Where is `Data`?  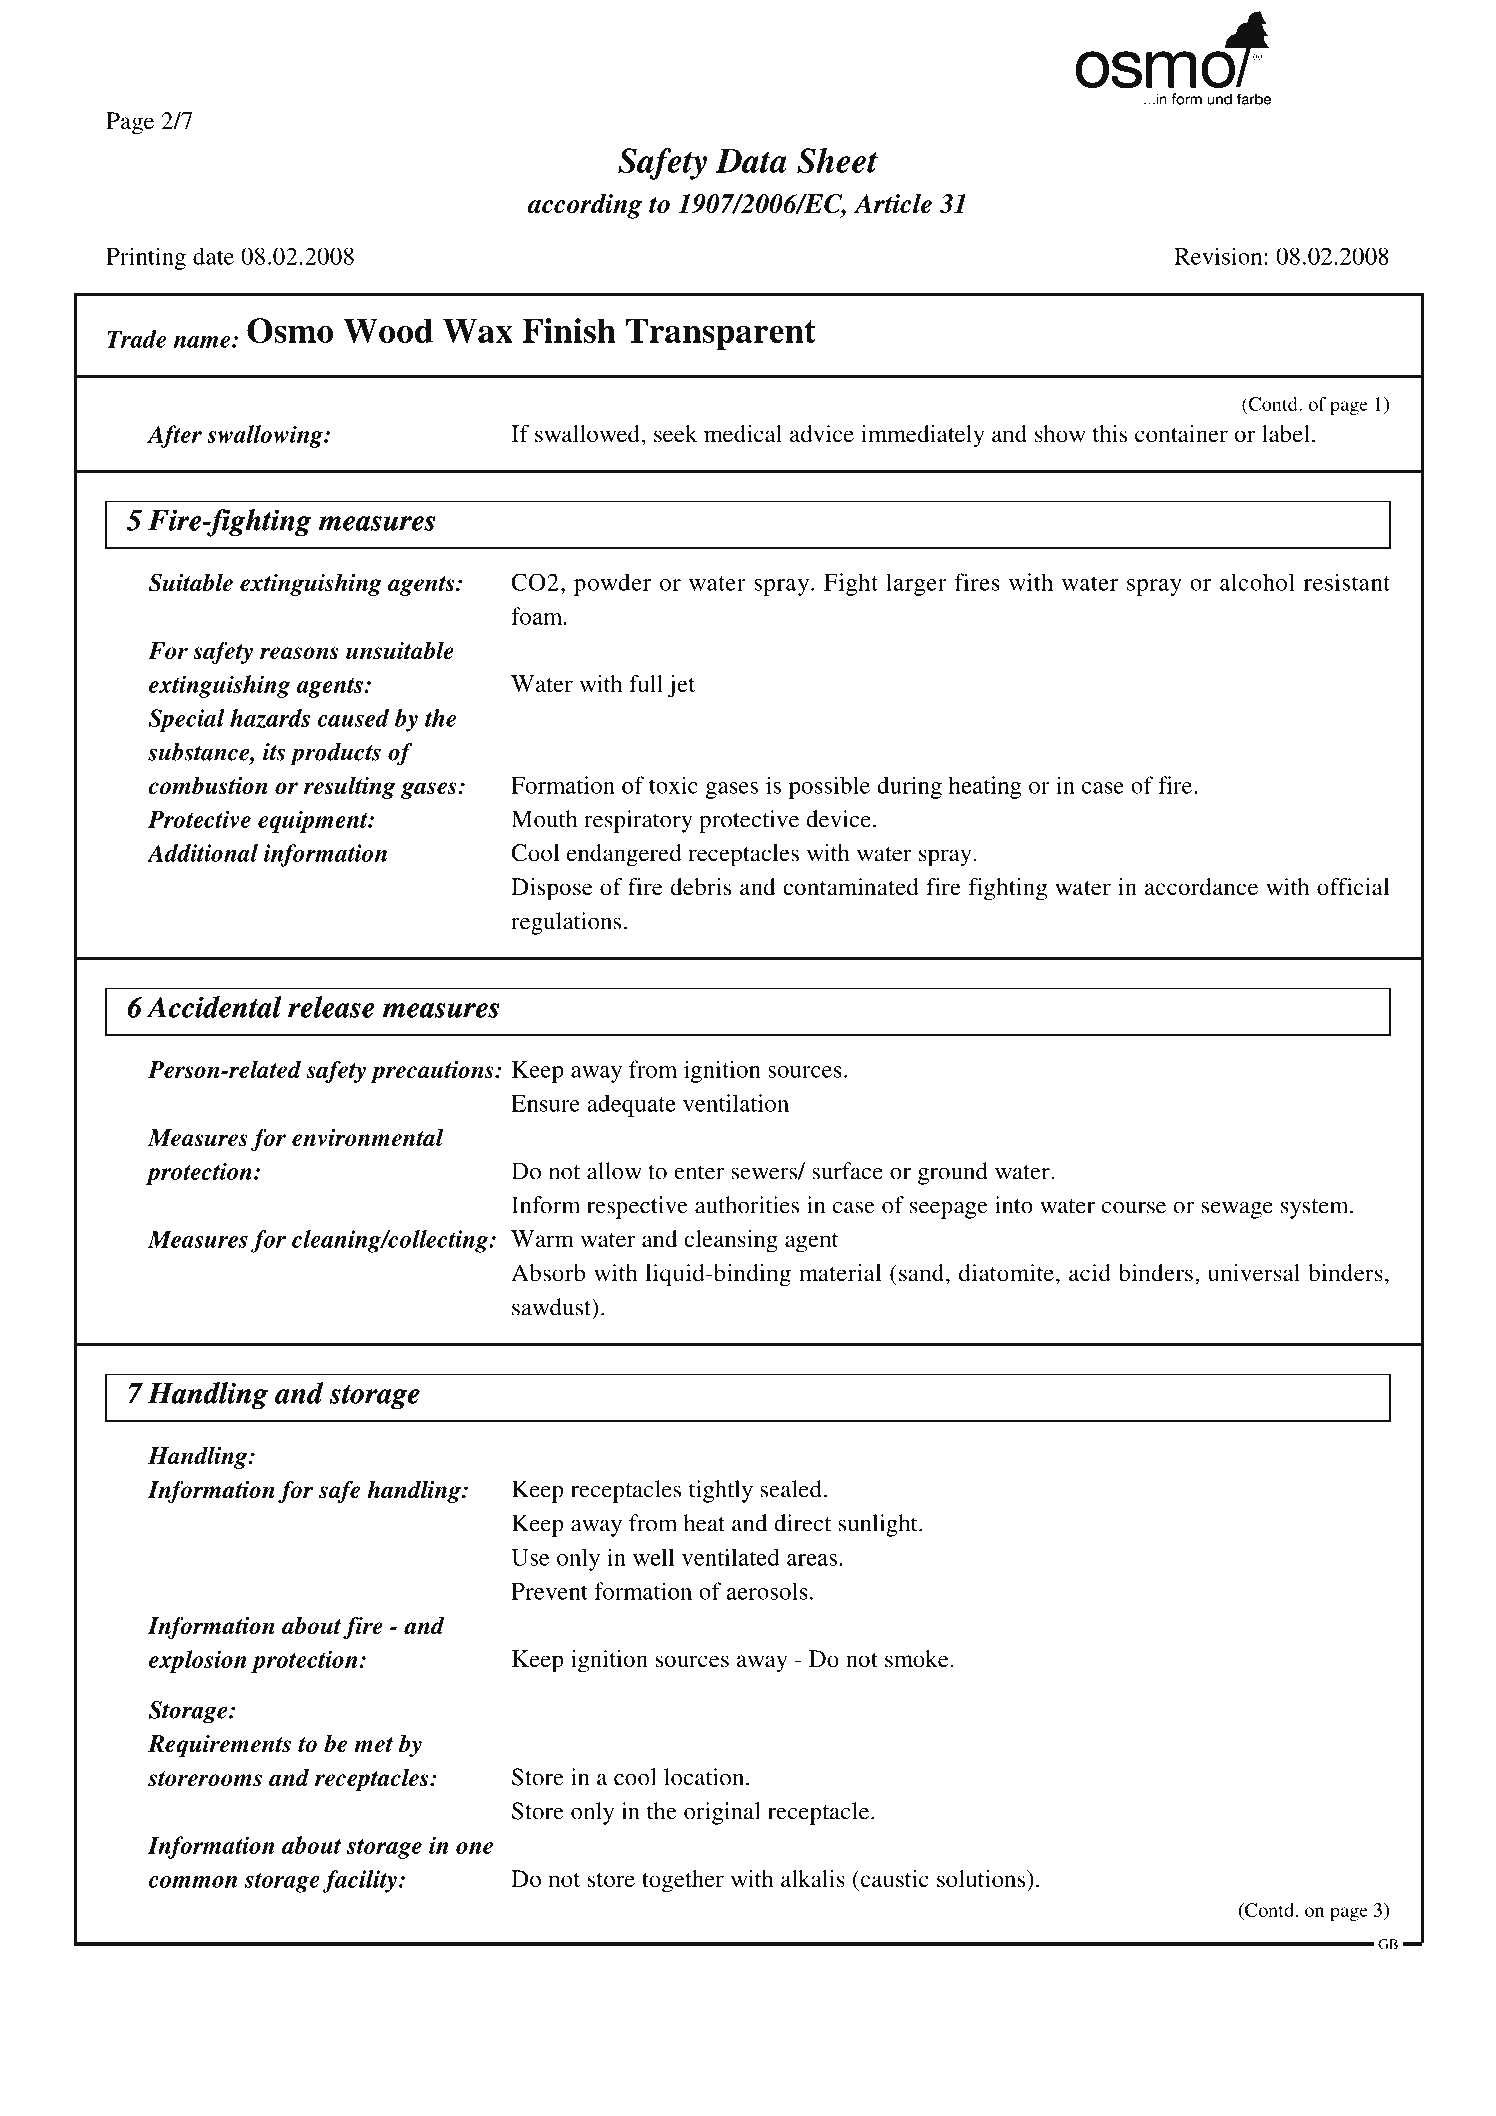 Data is located at coordinates (751, 161).
